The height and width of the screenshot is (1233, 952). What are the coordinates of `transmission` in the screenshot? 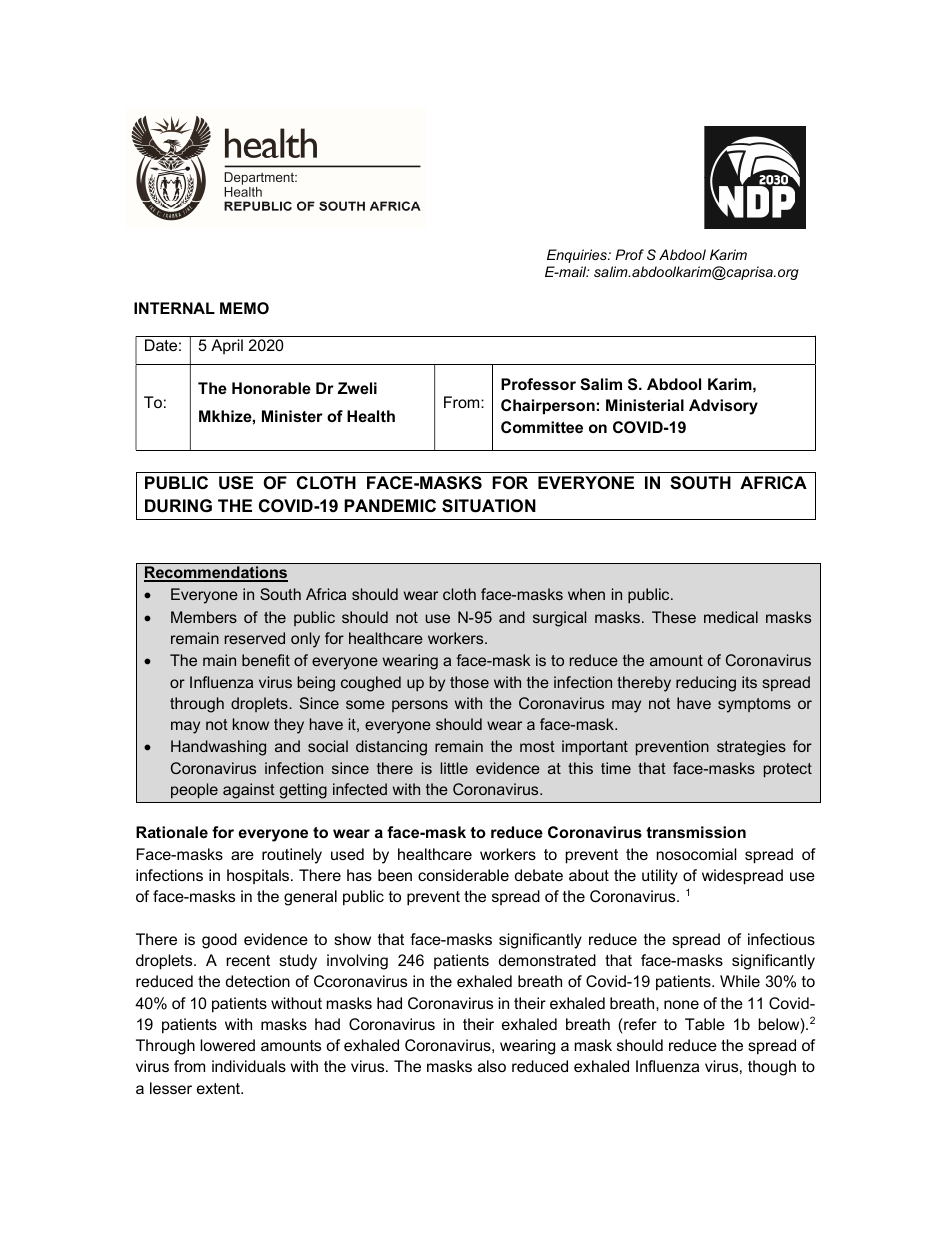 It's located at (696, 832).
